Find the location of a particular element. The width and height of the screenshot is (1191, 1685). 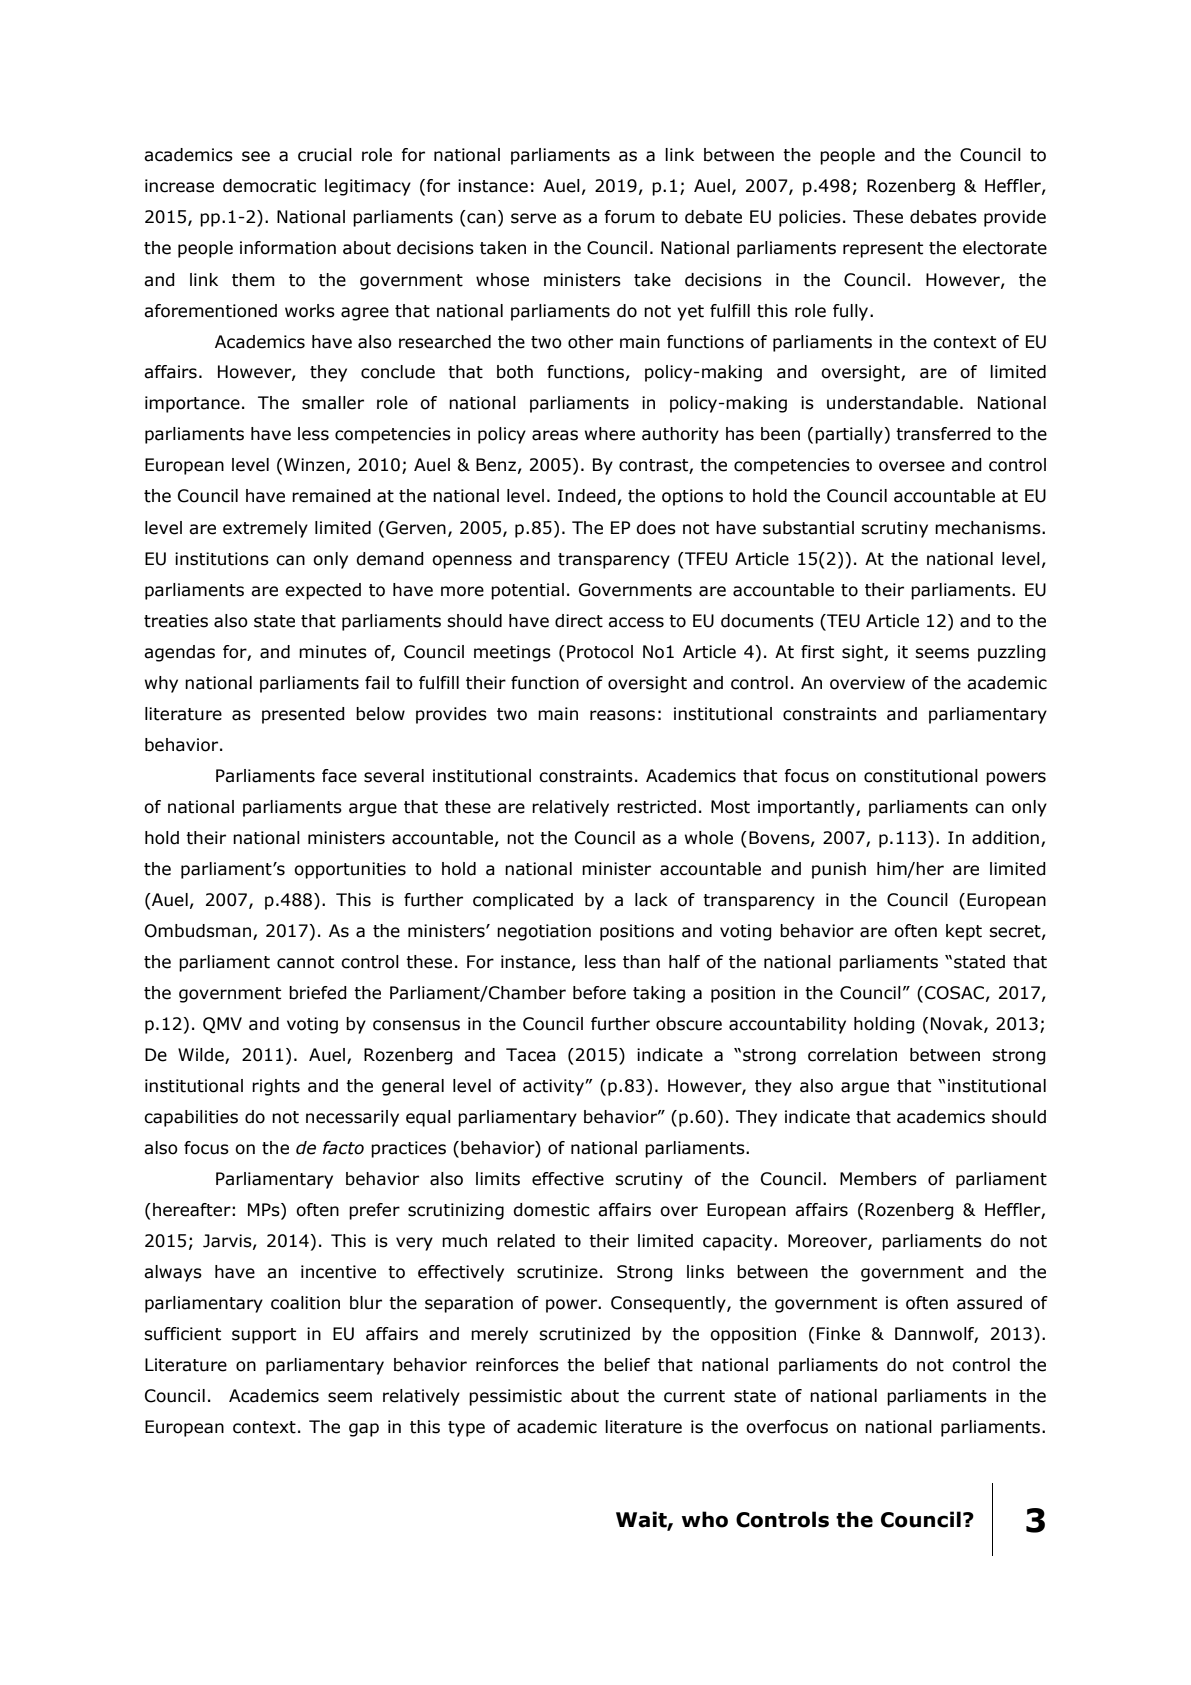

forum is located at coordinates (629, 217).
